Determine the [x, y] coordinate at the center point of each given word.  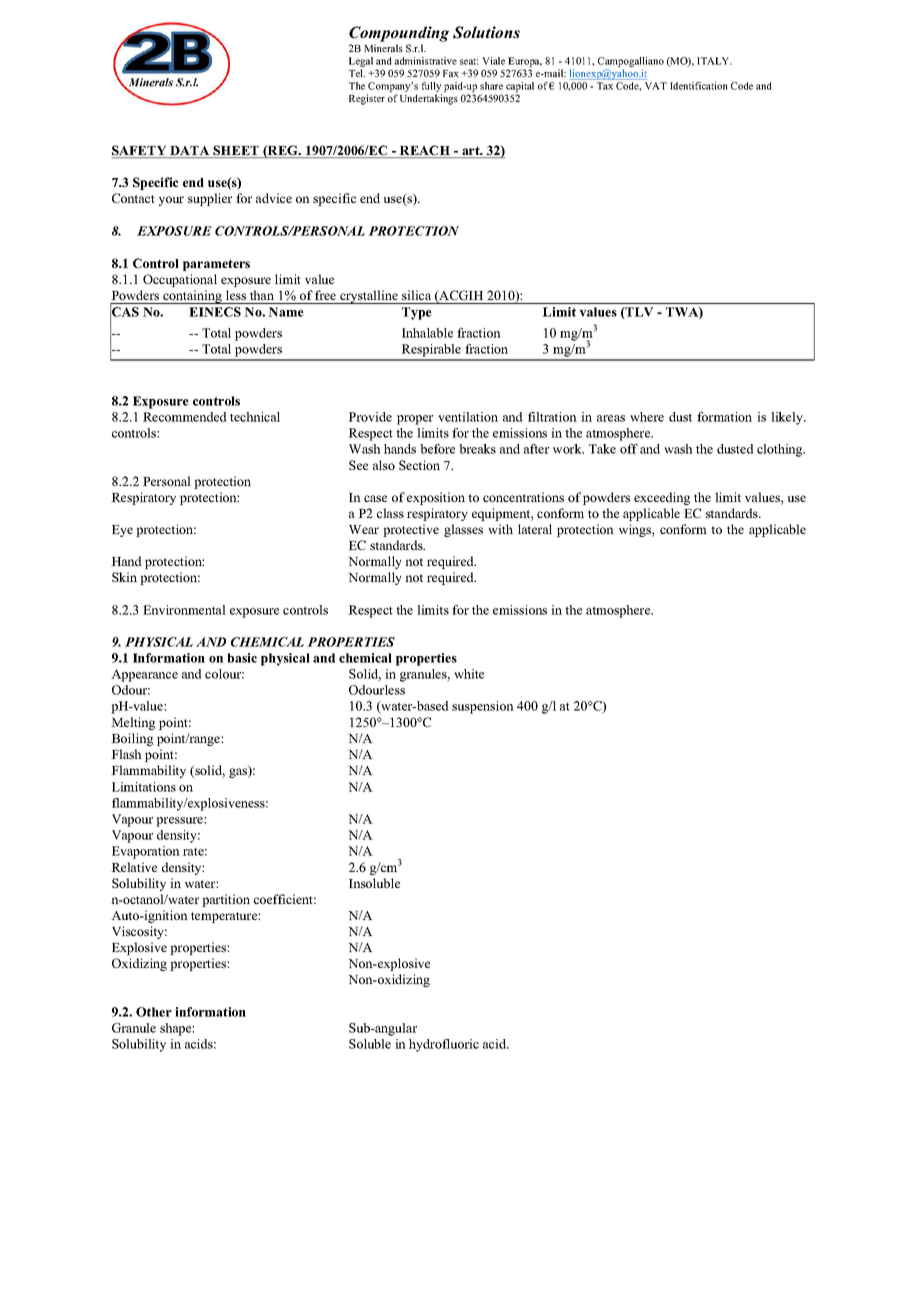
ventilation [468, 417]
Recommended [184, 417]
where [647, 417]
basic [242, 658]
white [469, 674]
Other [154, 1012]
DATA [190, 152]
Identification [699, 86]
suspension [483, 707]
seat [469, 62]
